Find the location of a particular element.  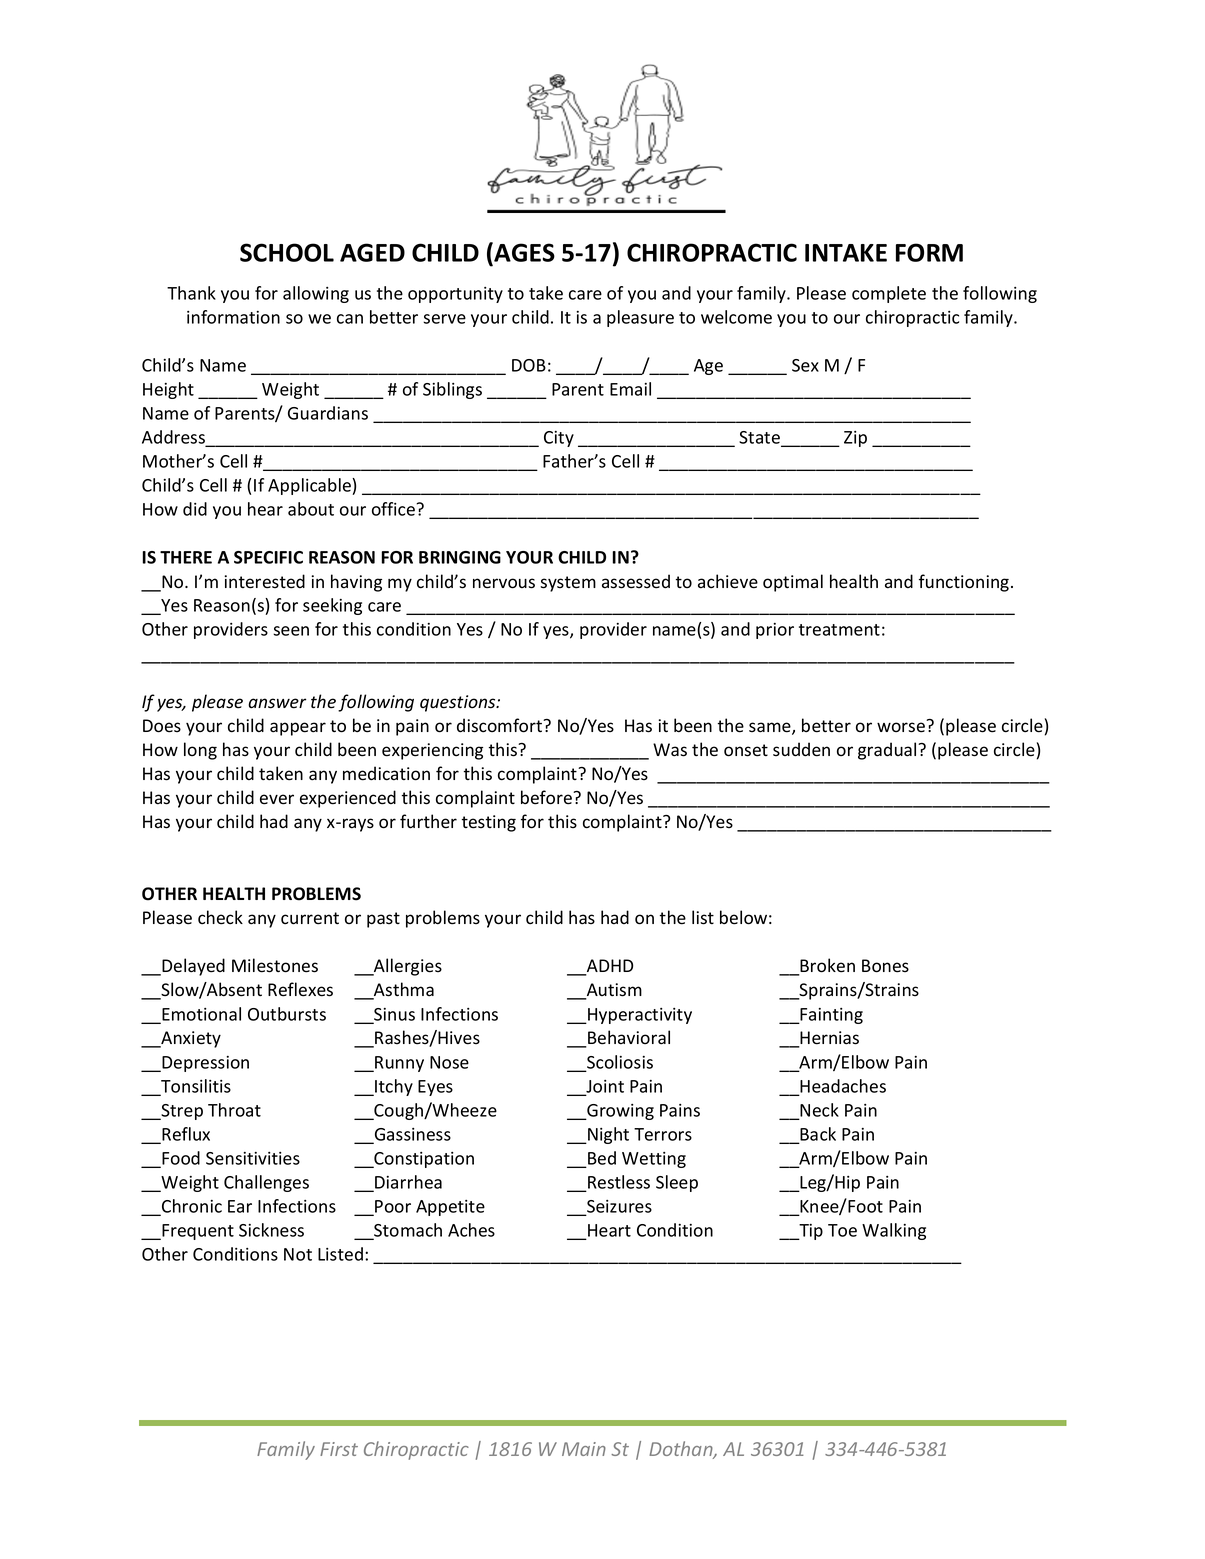

gradual is located at coordinates (888, 751).
